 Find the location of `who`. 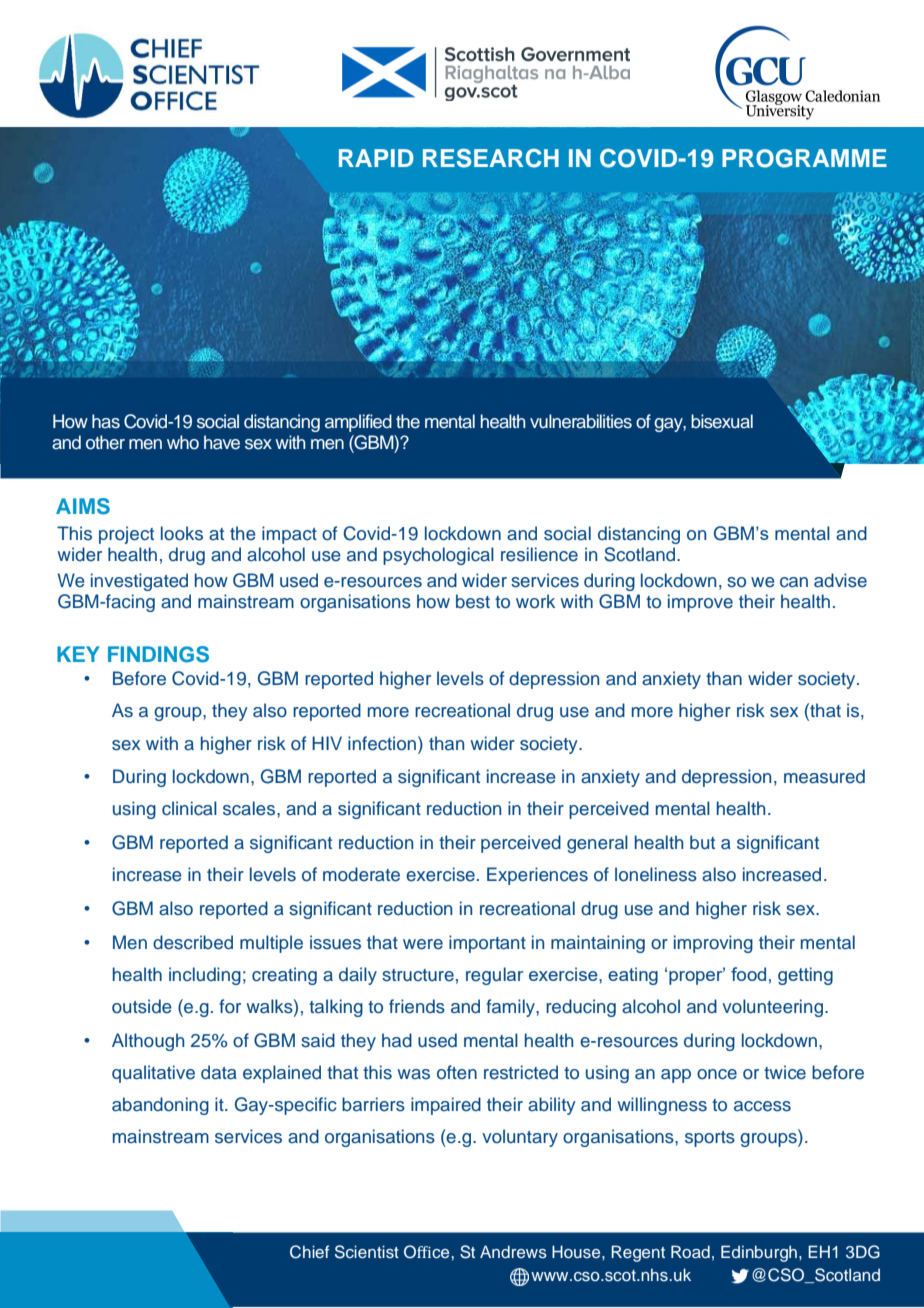

who is located at coordinates (183, 442).
